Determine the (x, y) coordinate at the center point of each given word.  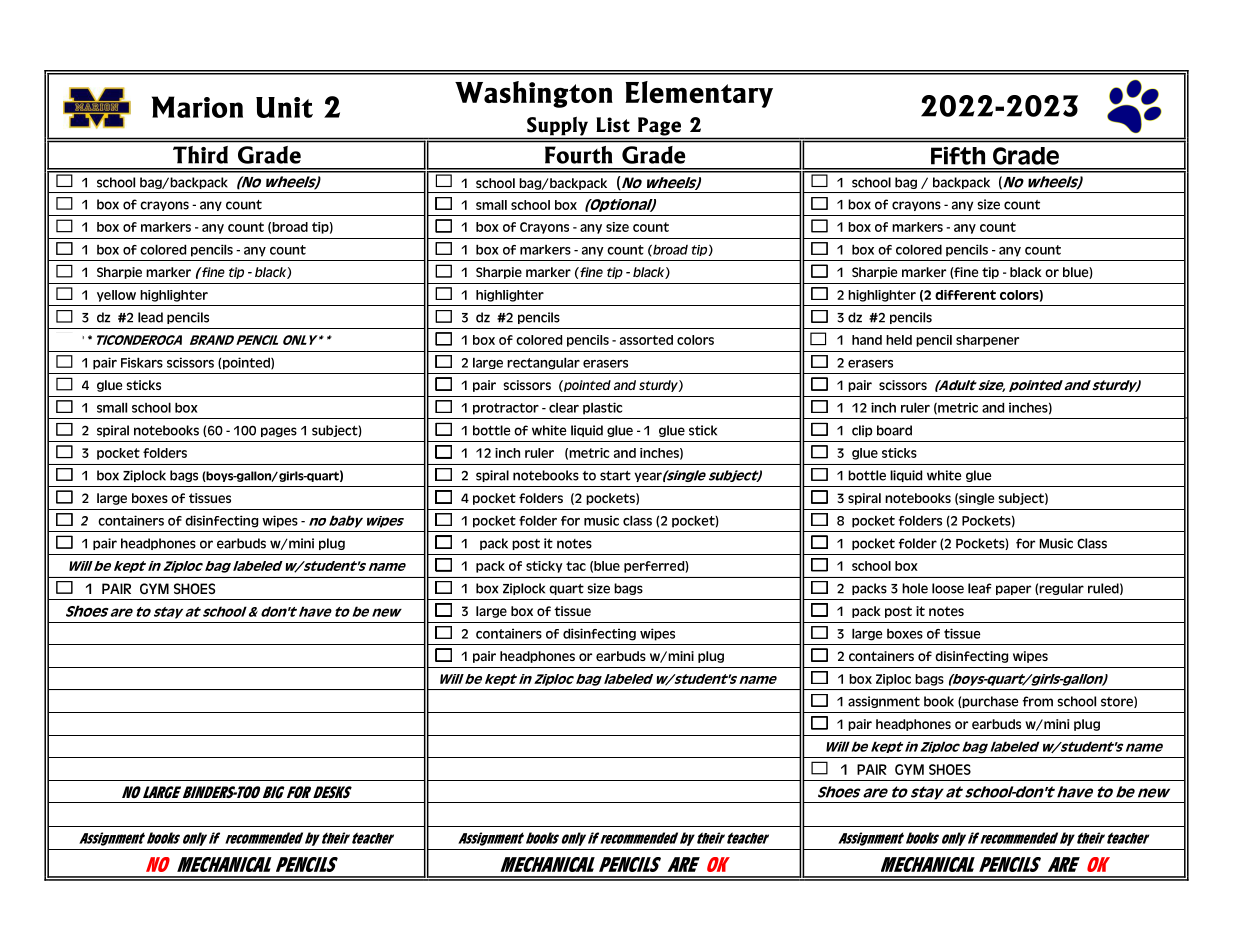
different (965, 295)
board (894, 430)
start (615, 476)
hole (915, 588)
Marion (197, 107)
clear (564, 408)
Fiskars (142, 362)
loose (948, 588)
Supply (557, 126)
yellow (116, 296)
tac (576, 566)
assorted (646, 340)
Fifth (958, 156)
